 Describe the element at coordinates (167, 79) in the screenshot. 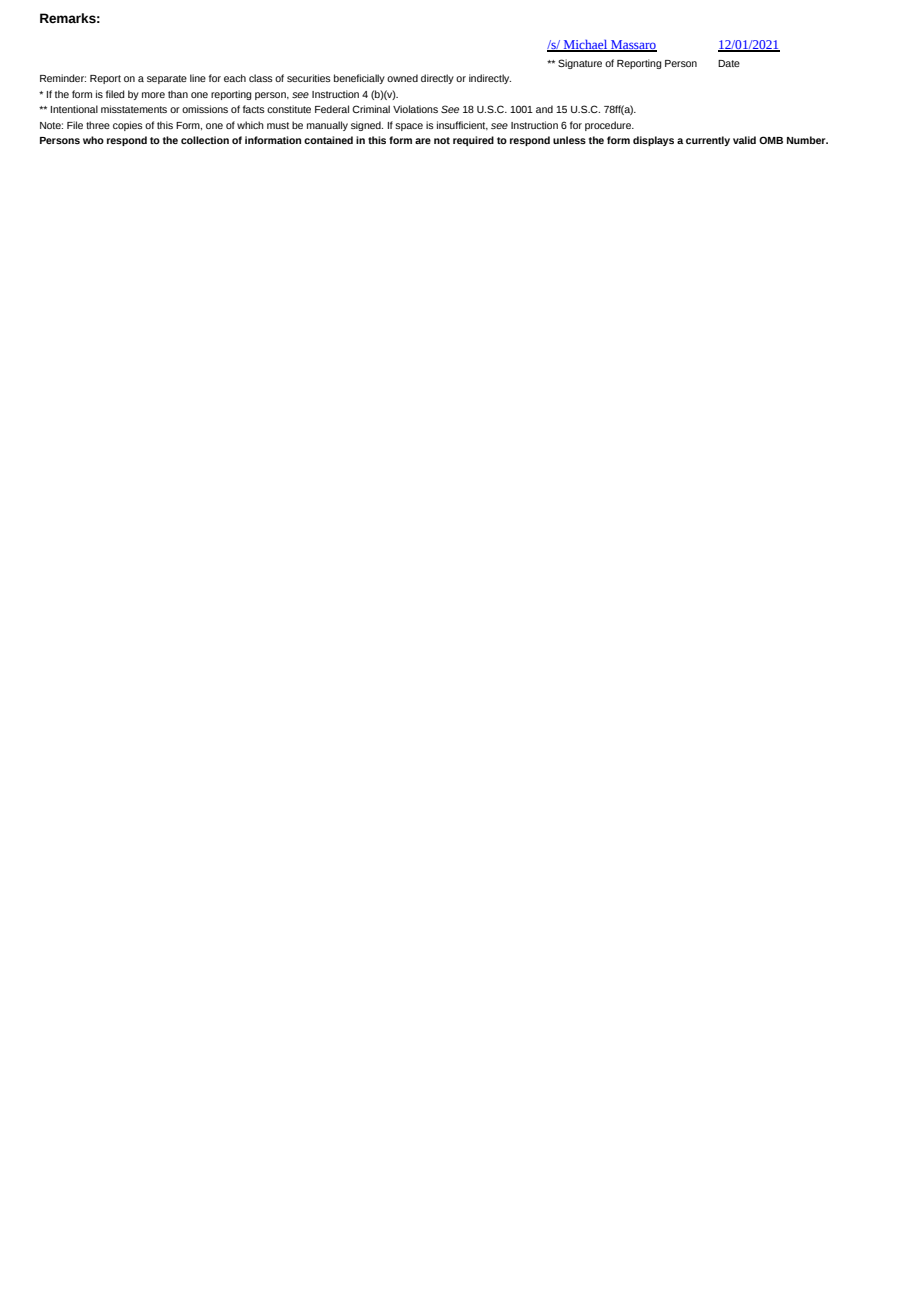

I see `separate` at that location.
